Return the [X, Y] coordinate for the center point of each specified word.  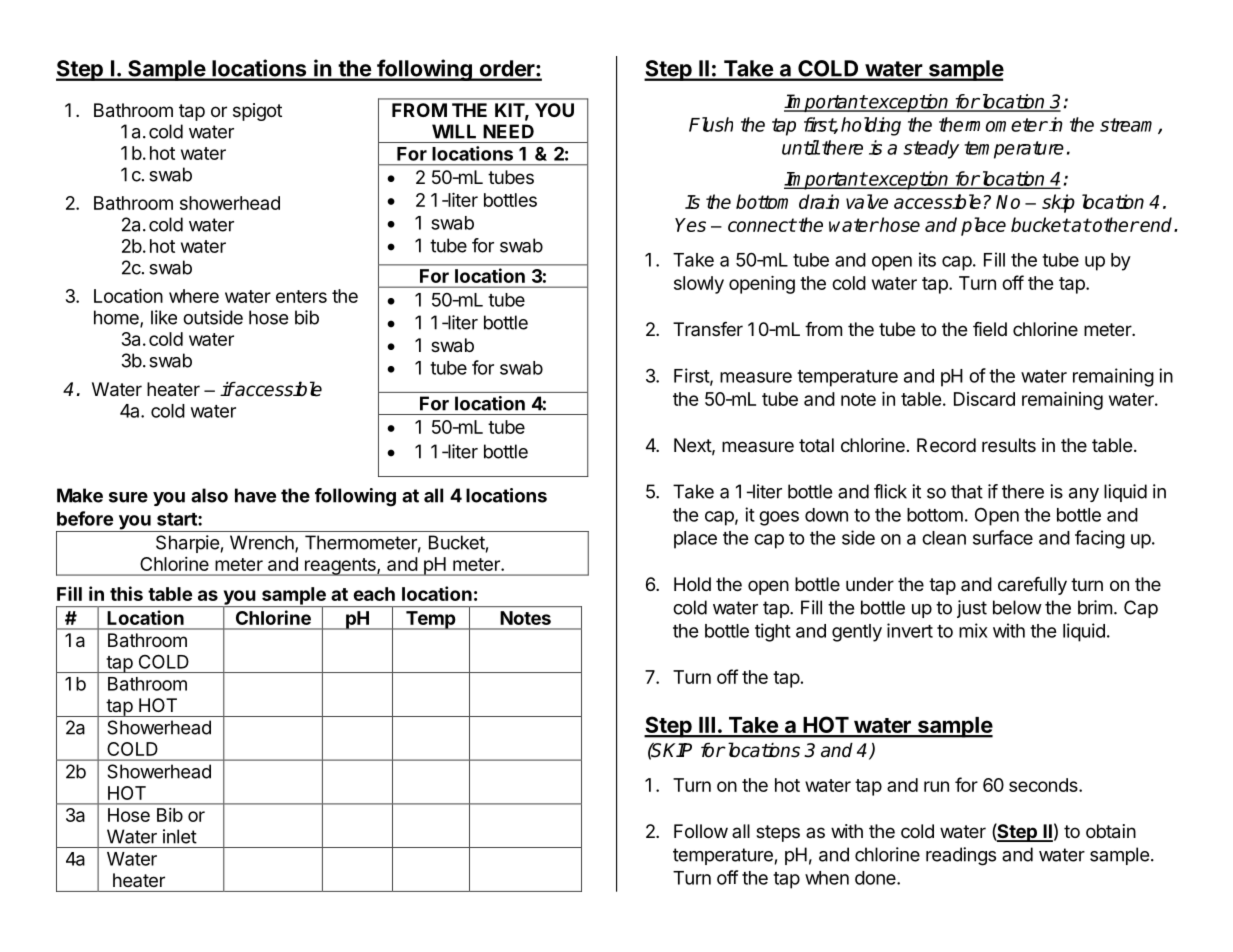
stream [1129, 126]
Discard [984, 399]
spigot [257, 112]
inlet [180, 836]
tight [773, 632]
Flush [711, 124]
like [164, 317]
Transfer [708, 329]
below [1017, 607]
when [827, 878]
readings [961, 856]
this [126, 593]
